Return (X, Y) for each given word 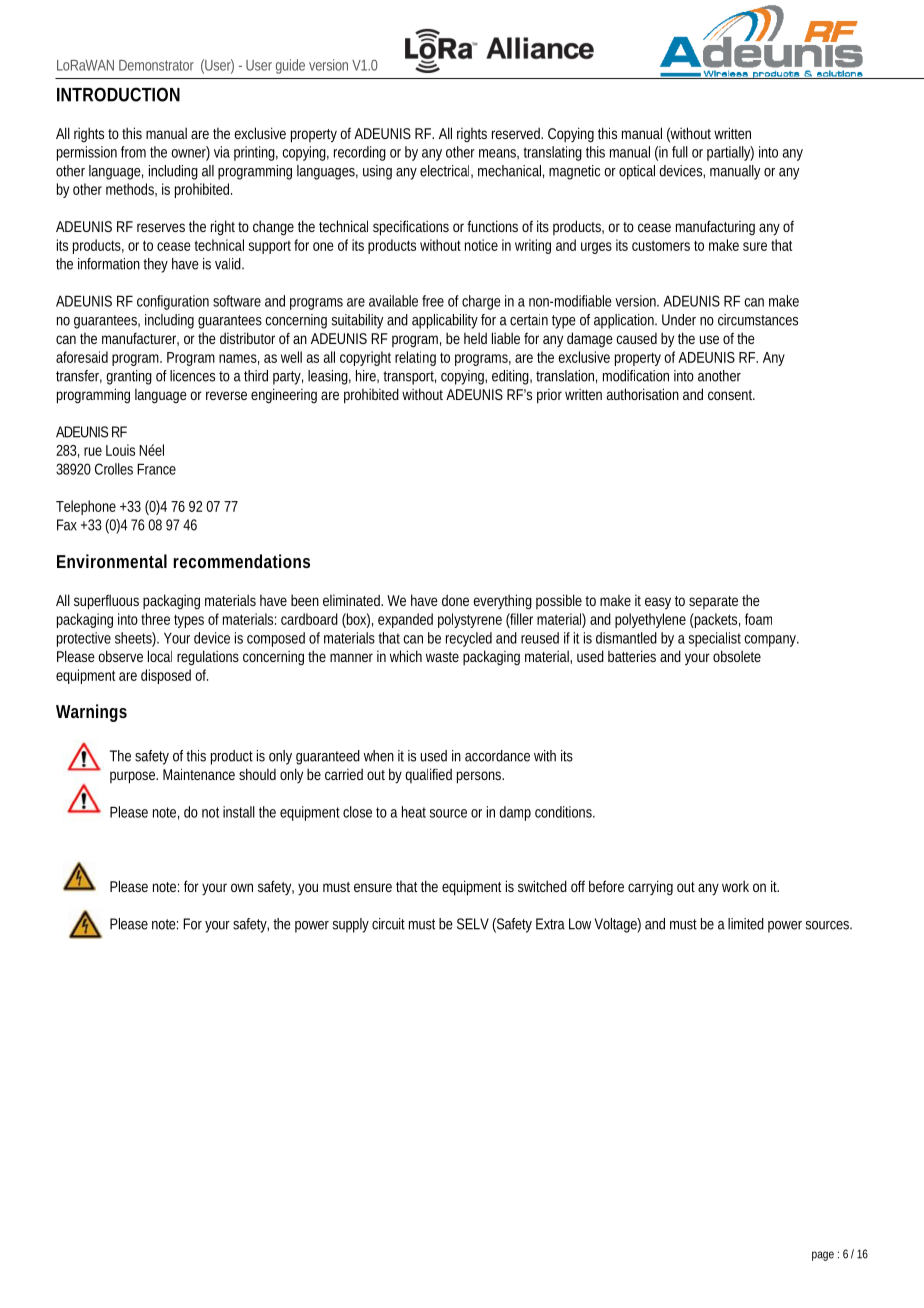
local (160, 656)
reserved (516, 133)
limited (746, 924)
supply (350, 925)
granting (129, 377)
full (680, 152)
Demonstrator (156, 65)
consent (731, 395)
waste (442, 657)
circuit (388, 924)
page (823, 1256)
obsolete (737, 656)
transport (409, 378)
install (239, 812)
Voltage (616, 925)
